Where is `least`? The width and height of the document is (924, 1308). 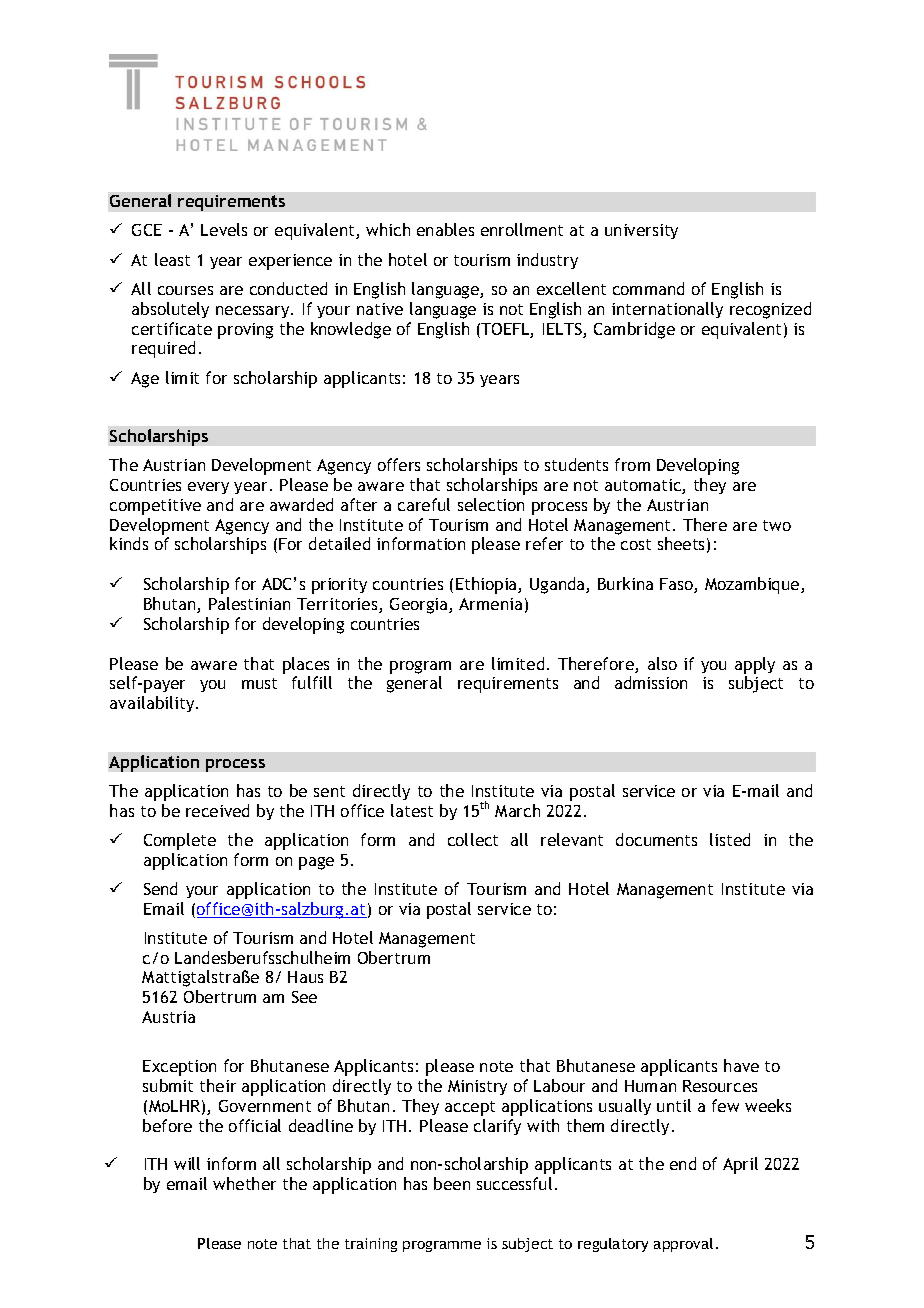
least is located at coordinates (172, 259).
